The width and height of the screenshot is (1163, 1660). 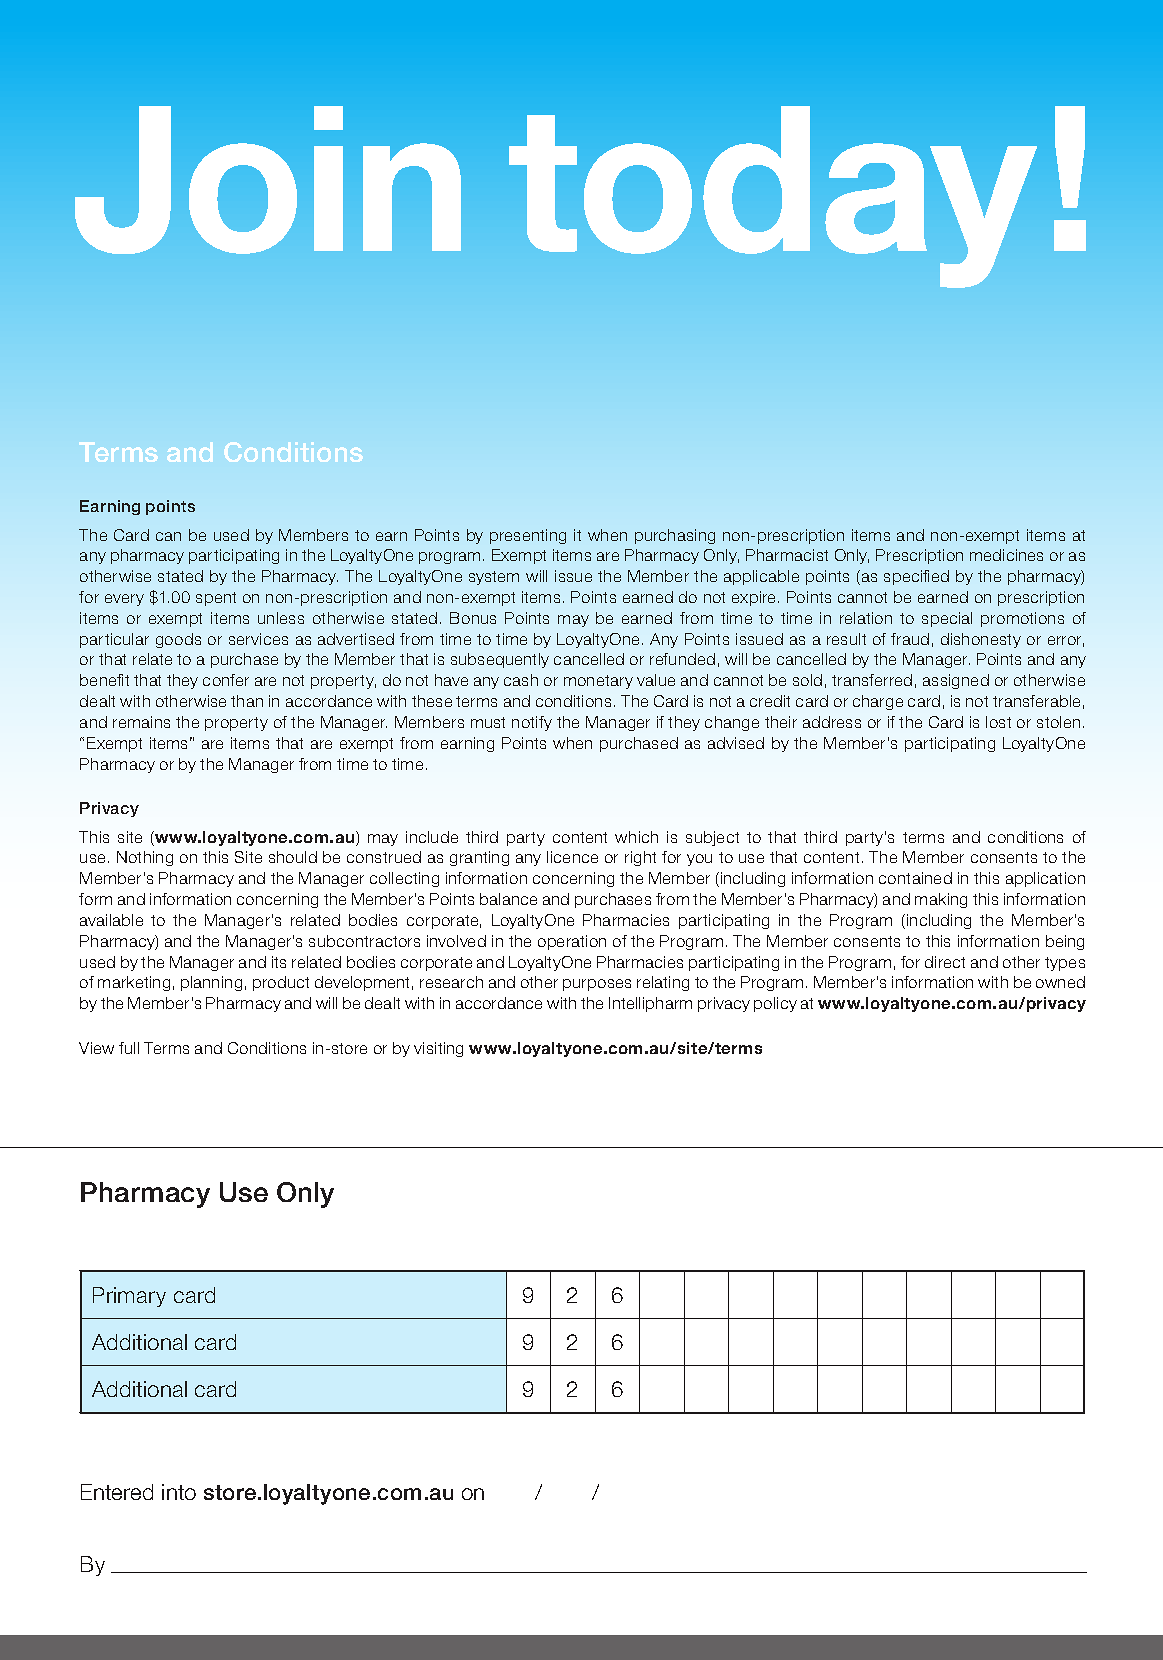 What do you see at coordinates (1006, 555) in the screenshot?
I see `medicines` at bounding box center [1006, 555].
